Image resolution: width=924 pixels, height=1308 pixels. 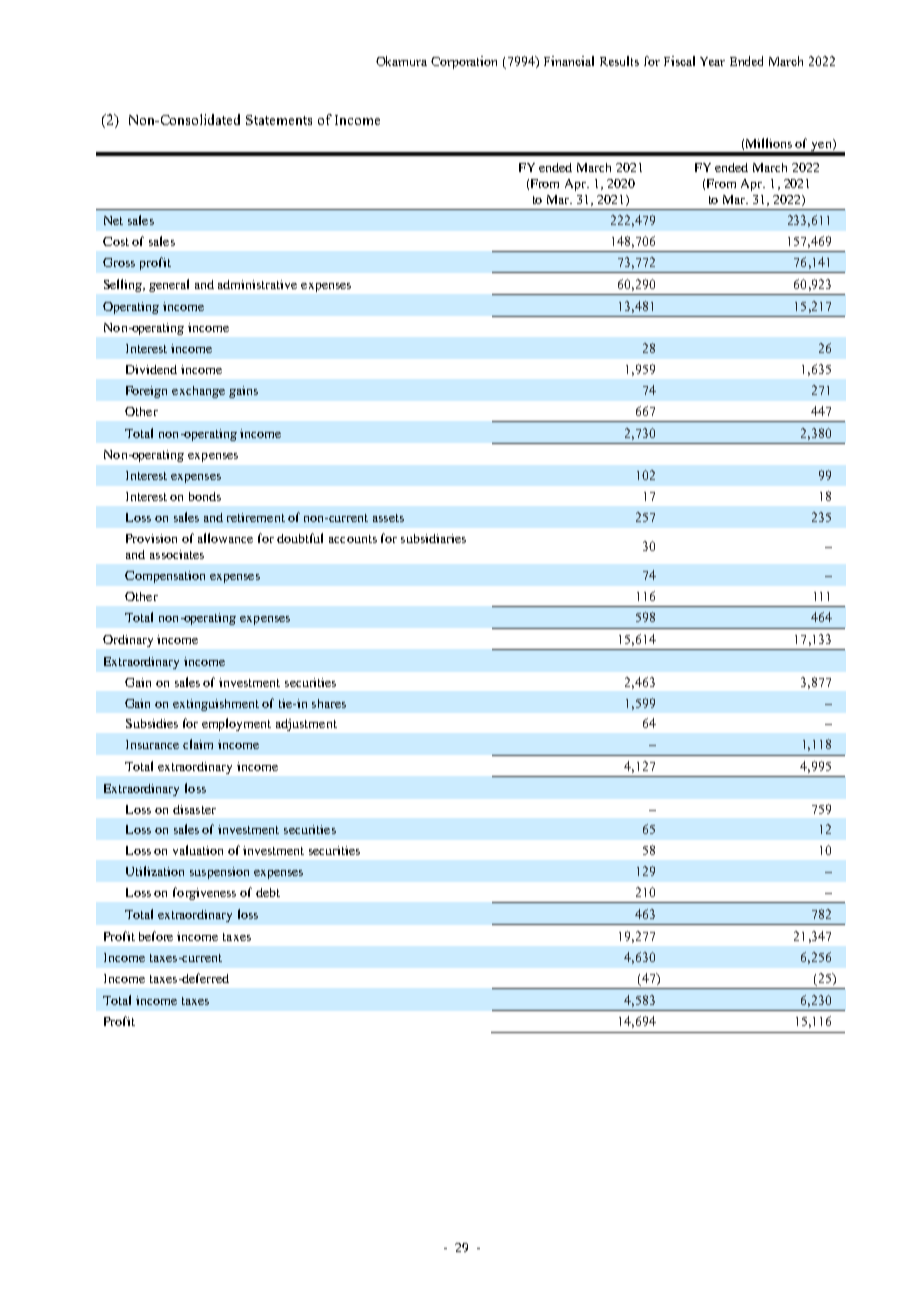 I want to click on subsidiaries, so click(x=433, y=538).
